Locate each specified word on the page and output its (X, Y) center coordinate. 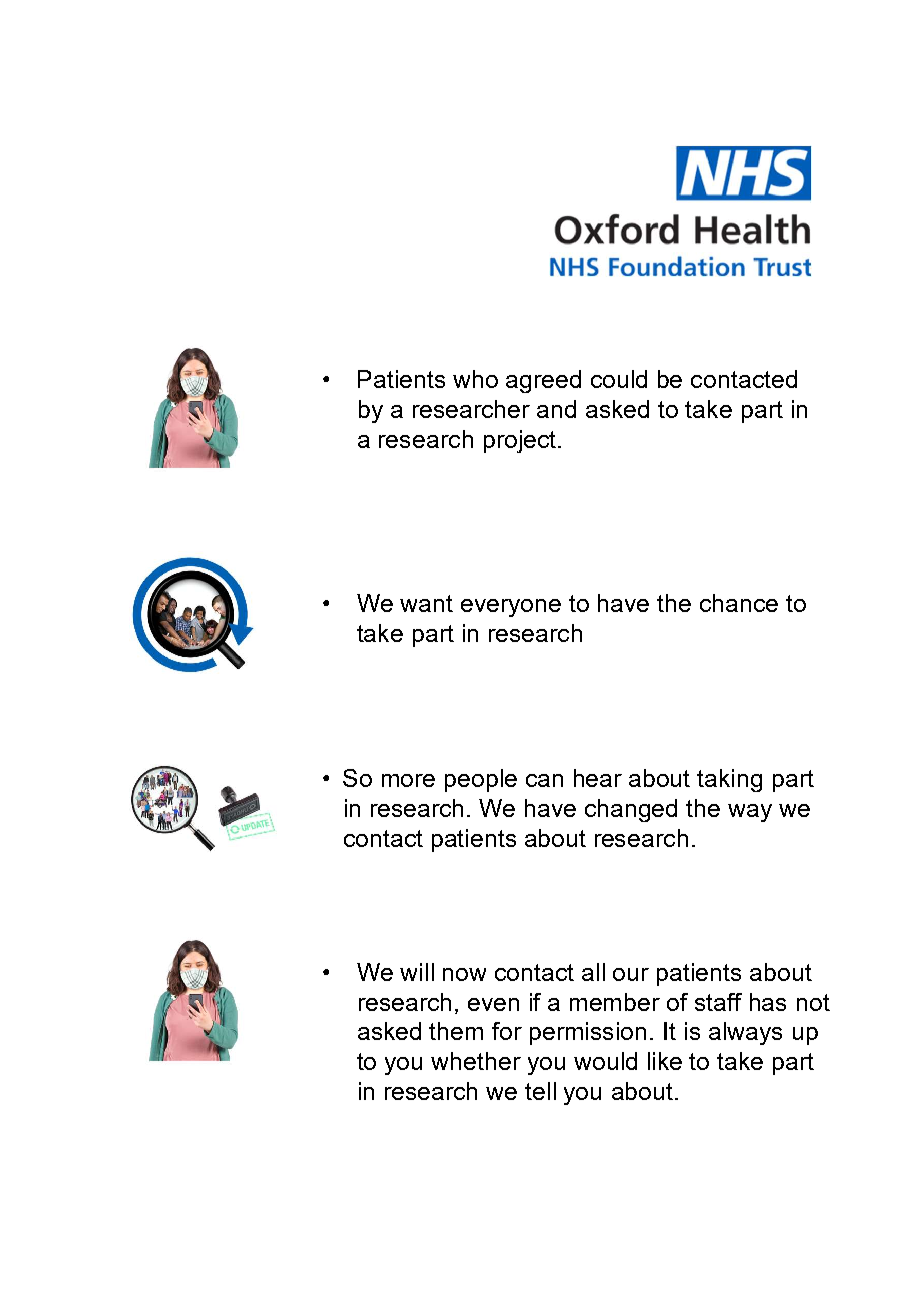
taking (729, 780)
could (619, 379)
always (745, 1033)
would (605, 1061)
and (556, 409)
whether (476, 1061)
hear (598, 778)
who (475, 379)
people (481, 780)
